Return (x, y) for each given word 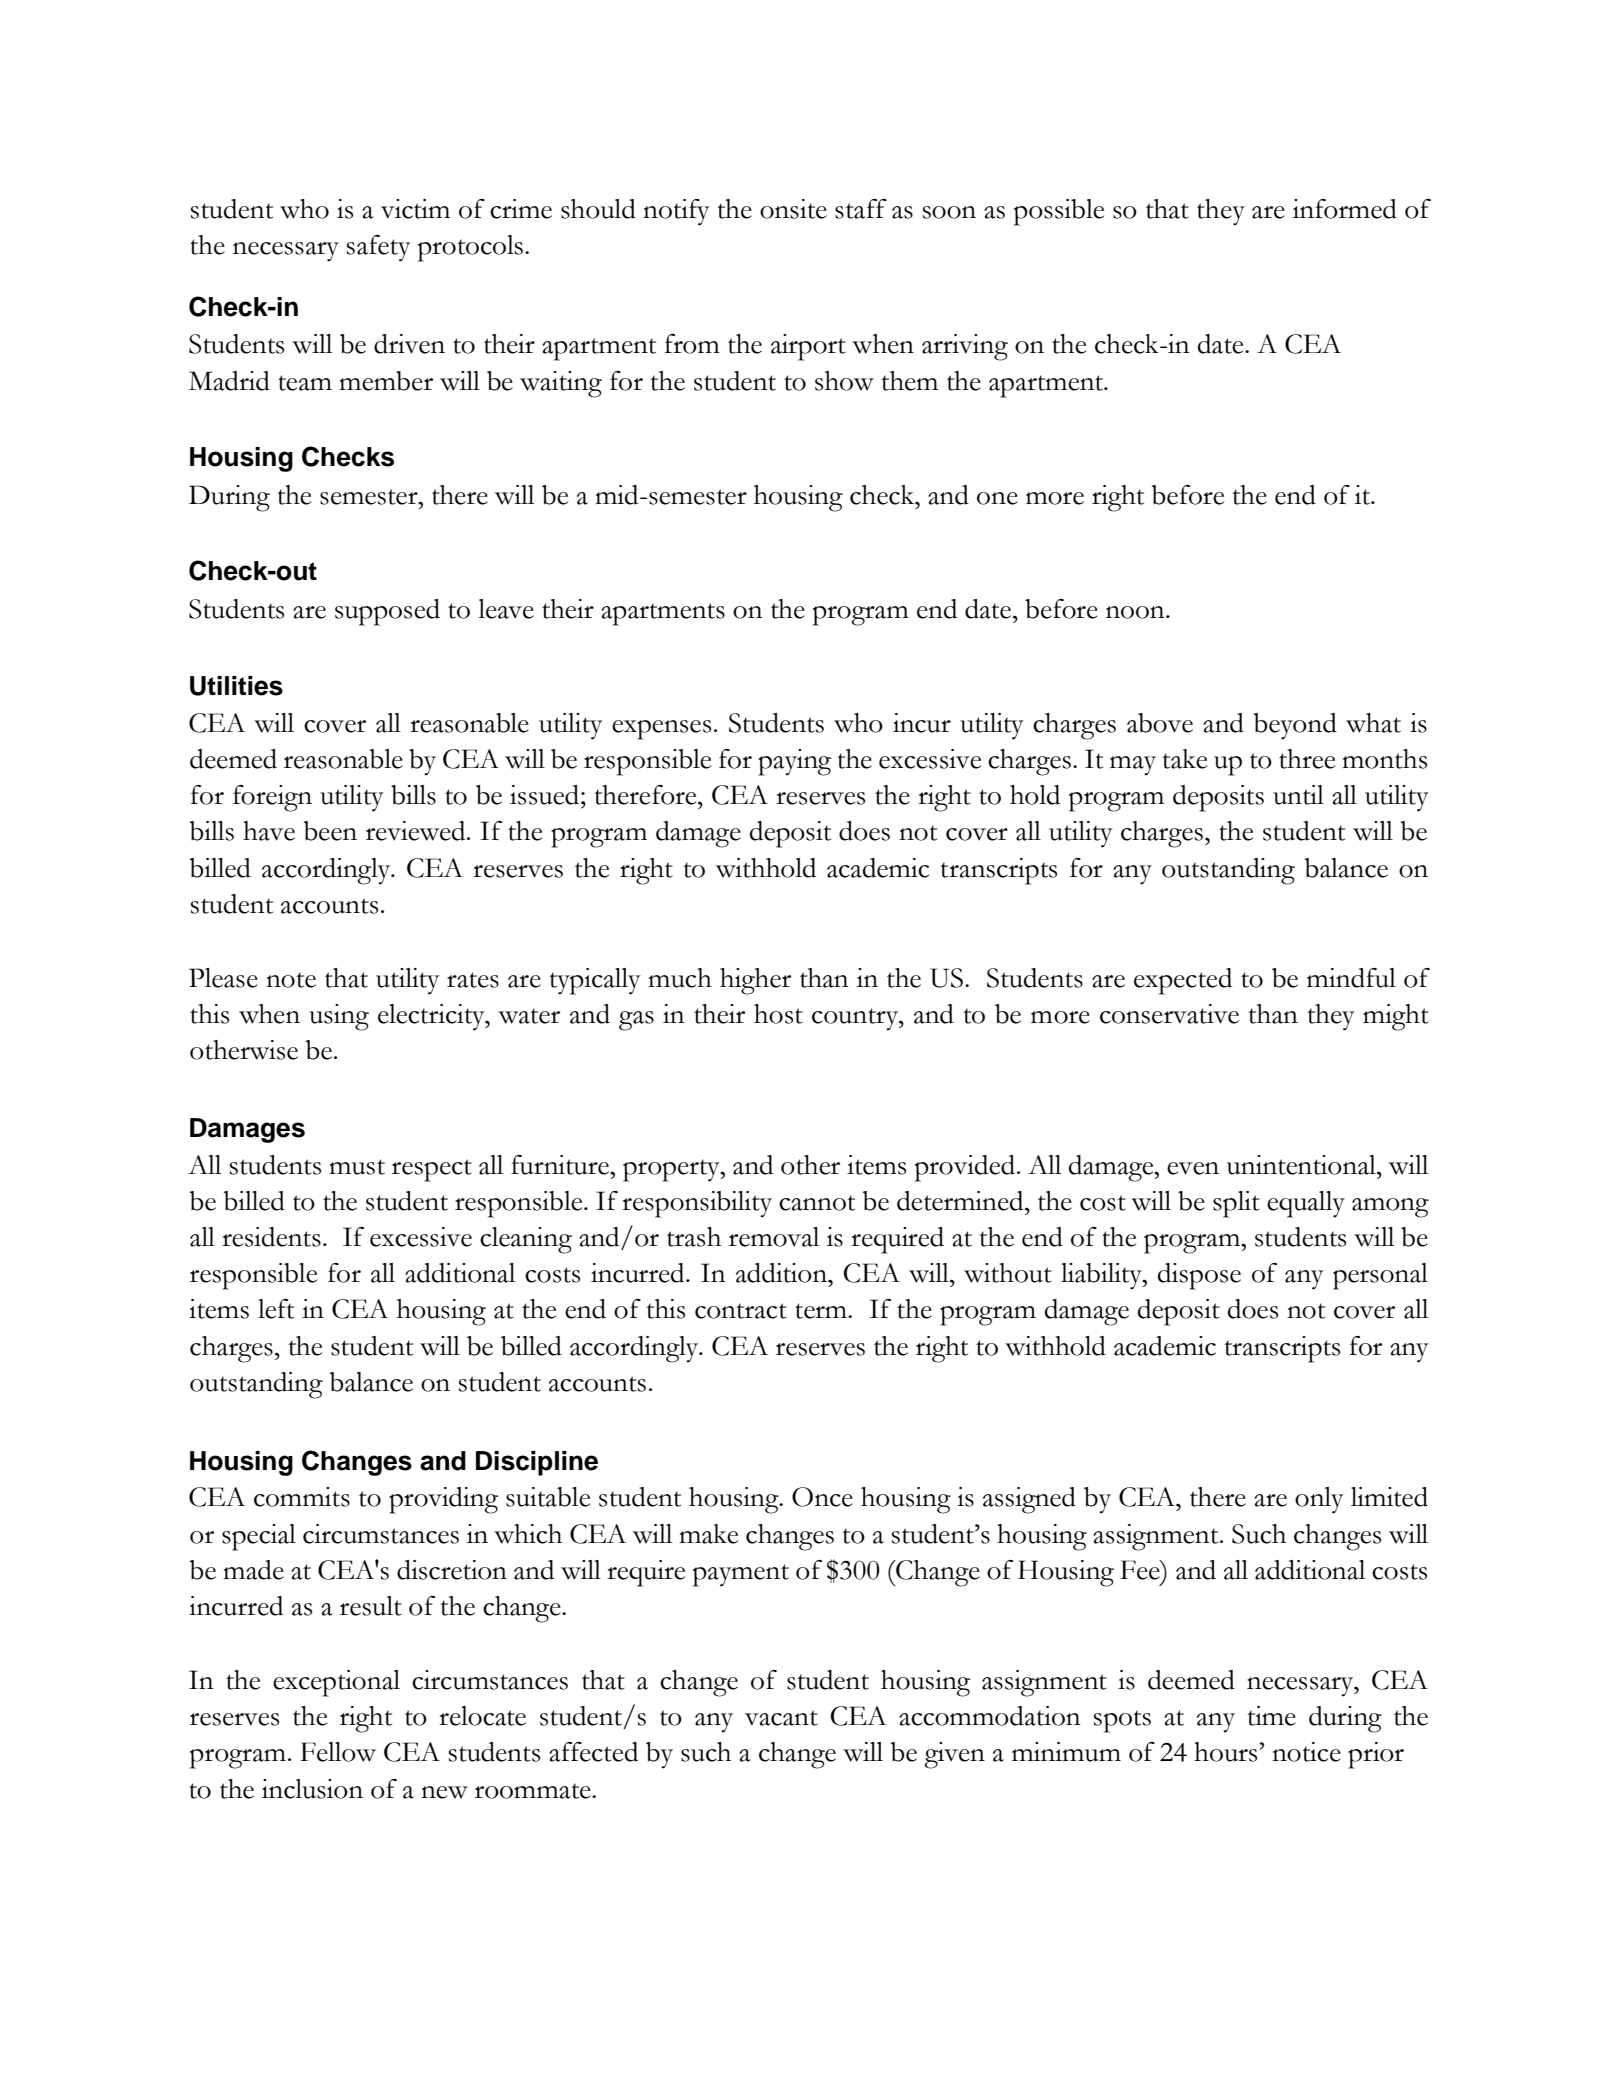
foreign (272, 798)
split (1236, 1204)
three (1307, 759)
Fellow (338, 1752)
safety (379, 248)
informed (1345, 209)
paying (794, 762)
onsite (793, 209)
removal (774, 1237)
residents (271, 1237)
